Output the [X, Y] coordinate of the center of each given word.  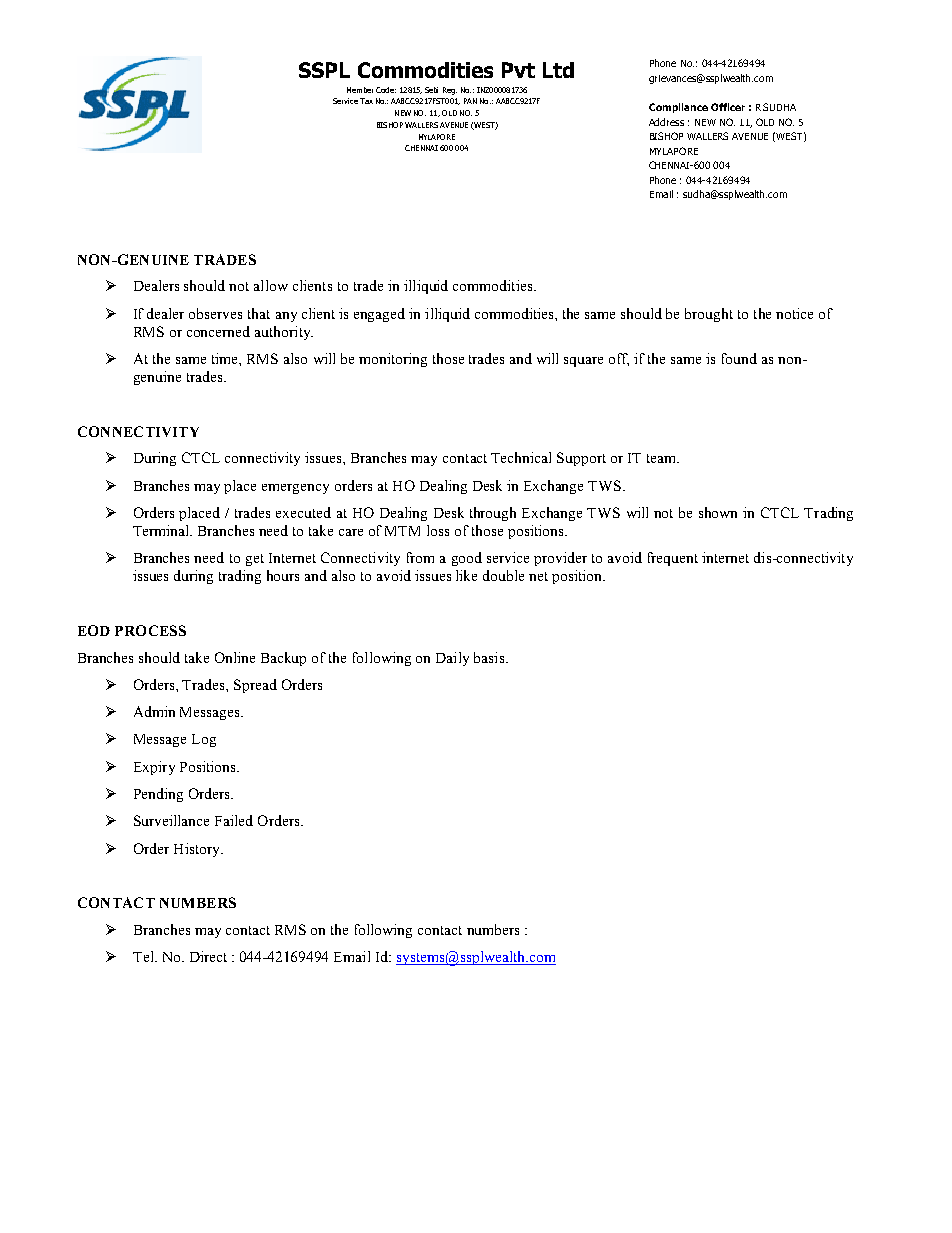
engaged [379, 315]
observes [215, 313]
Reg [450, 91]
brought [709, 315]
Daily [452, 659]
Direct [208, 956]
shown [718, 512]
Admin [154, 711]
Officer [728, 107]
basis [490, 657]
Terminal [162, 530]
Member [360, 90]
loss [438, 530]
